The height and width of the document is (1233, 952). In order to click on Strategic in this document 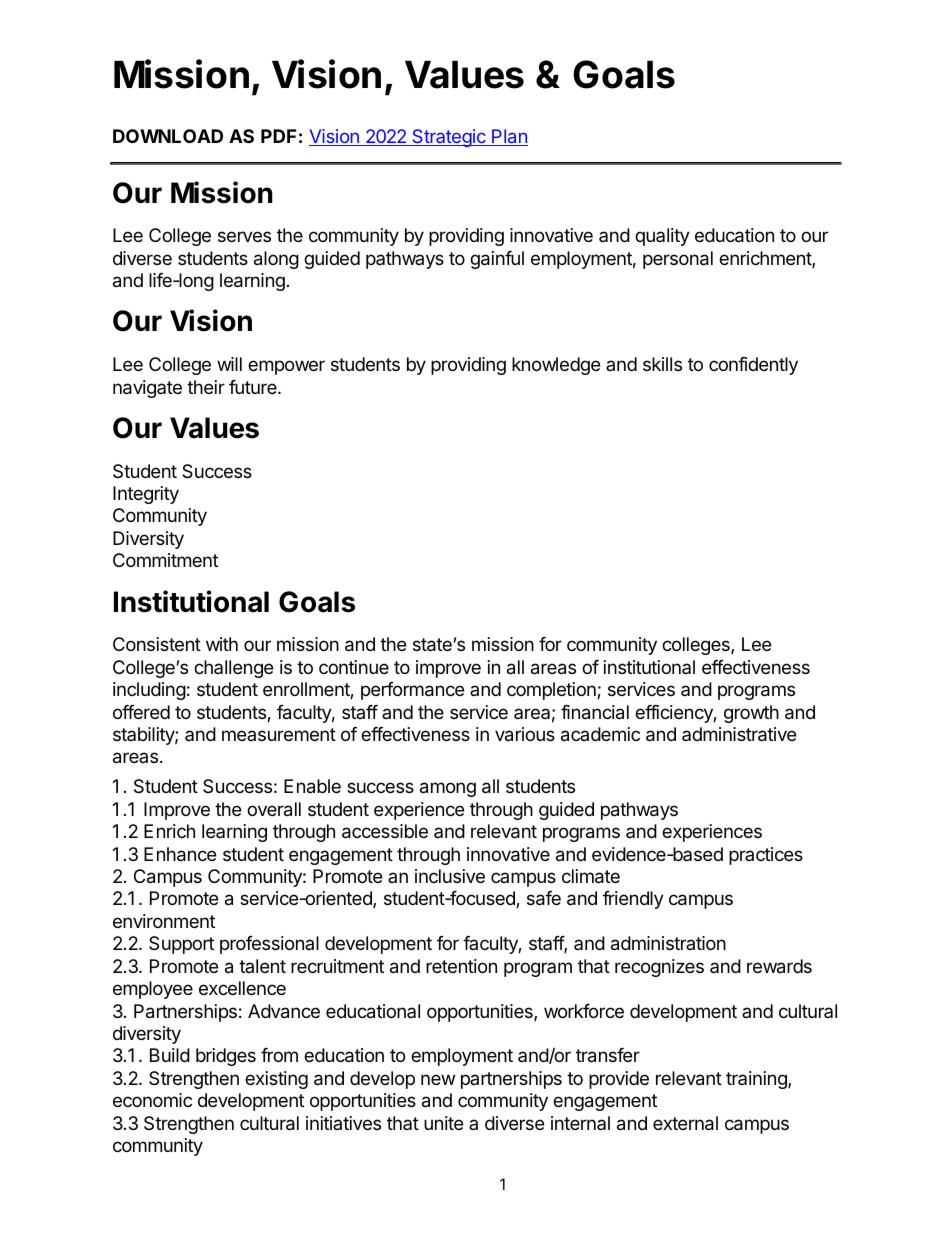, I will do `click(449, 138)`.
